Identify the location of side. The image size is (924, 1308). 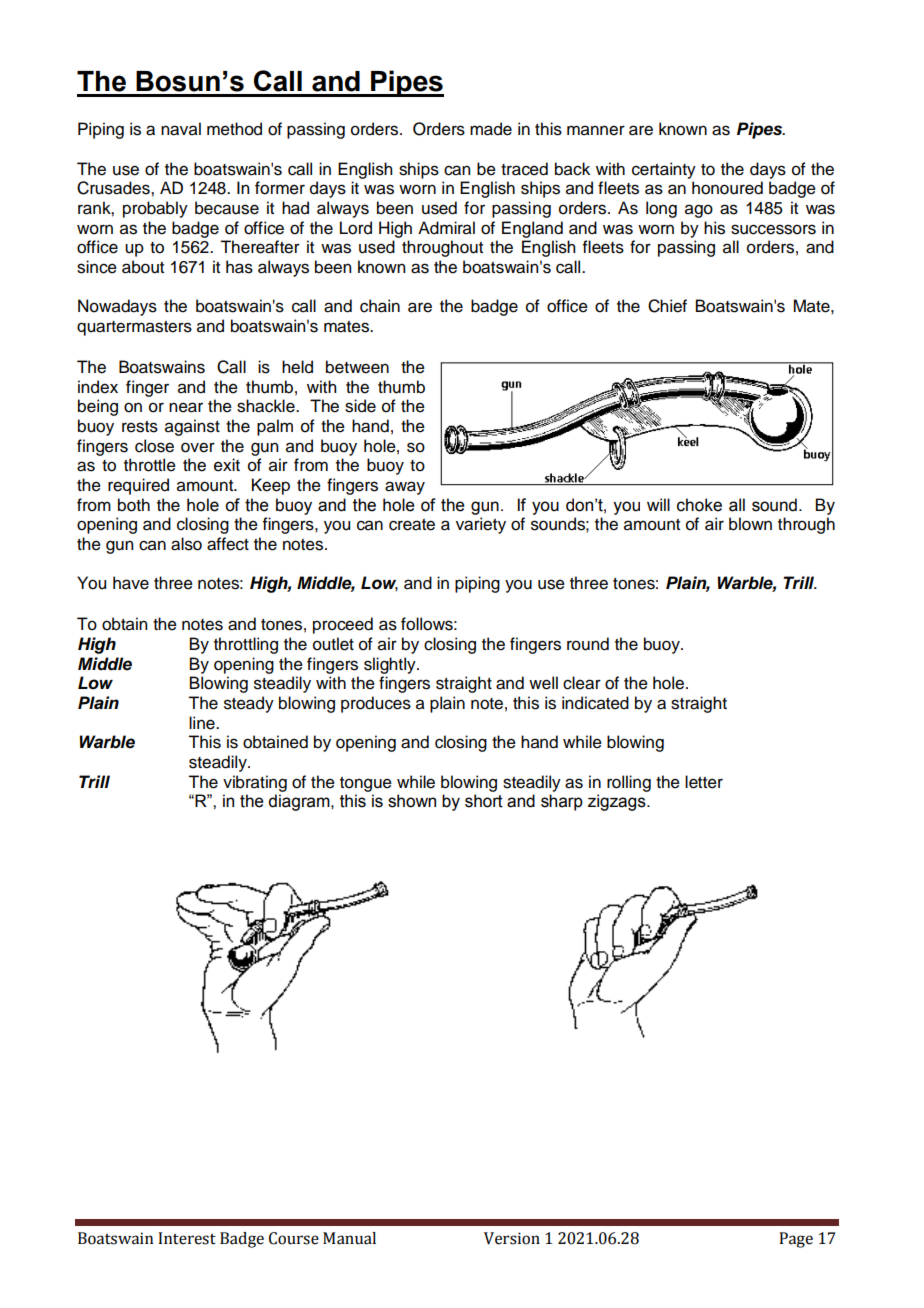
(360, 406).
